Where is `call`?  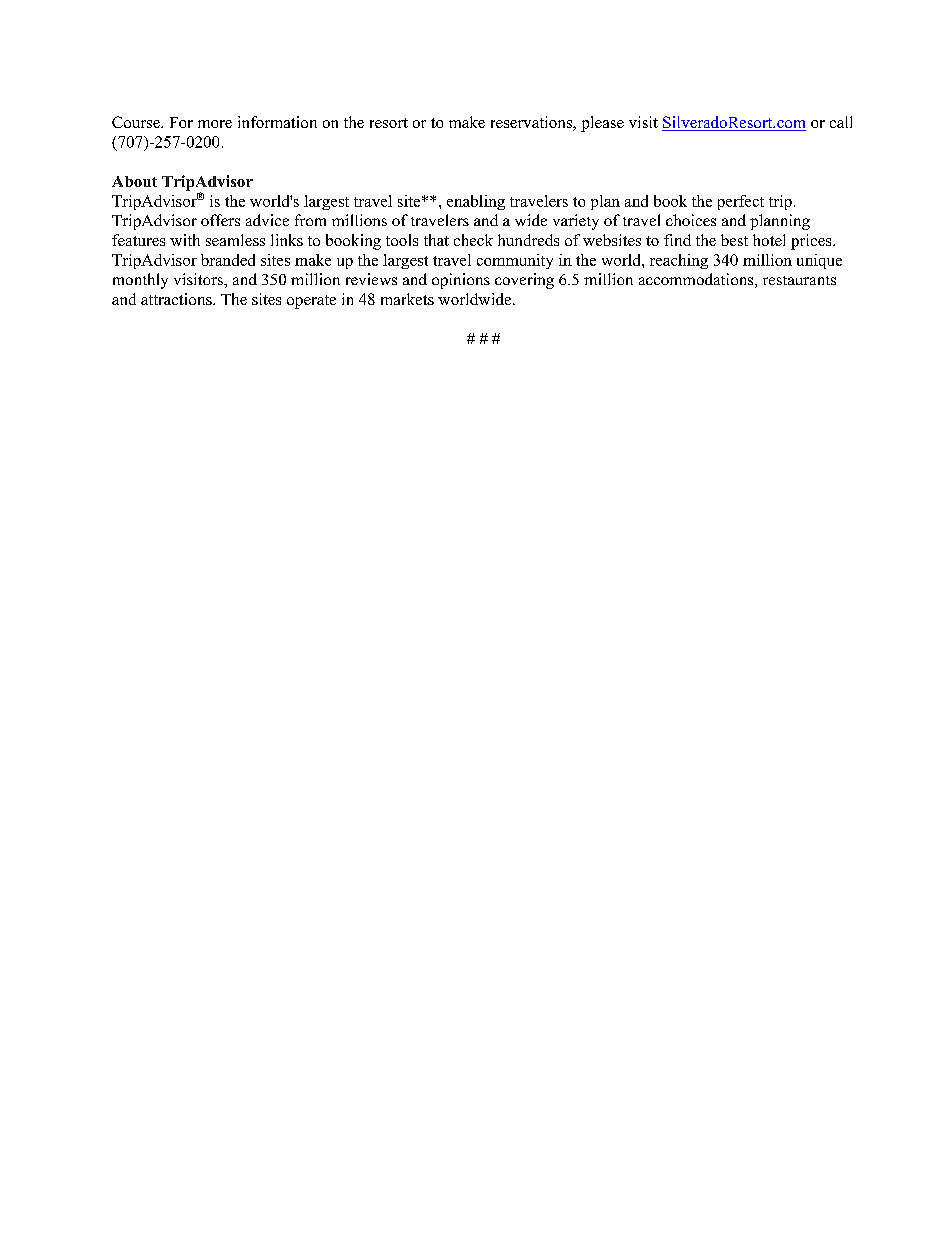 call is located at coordinates (841, 122).
